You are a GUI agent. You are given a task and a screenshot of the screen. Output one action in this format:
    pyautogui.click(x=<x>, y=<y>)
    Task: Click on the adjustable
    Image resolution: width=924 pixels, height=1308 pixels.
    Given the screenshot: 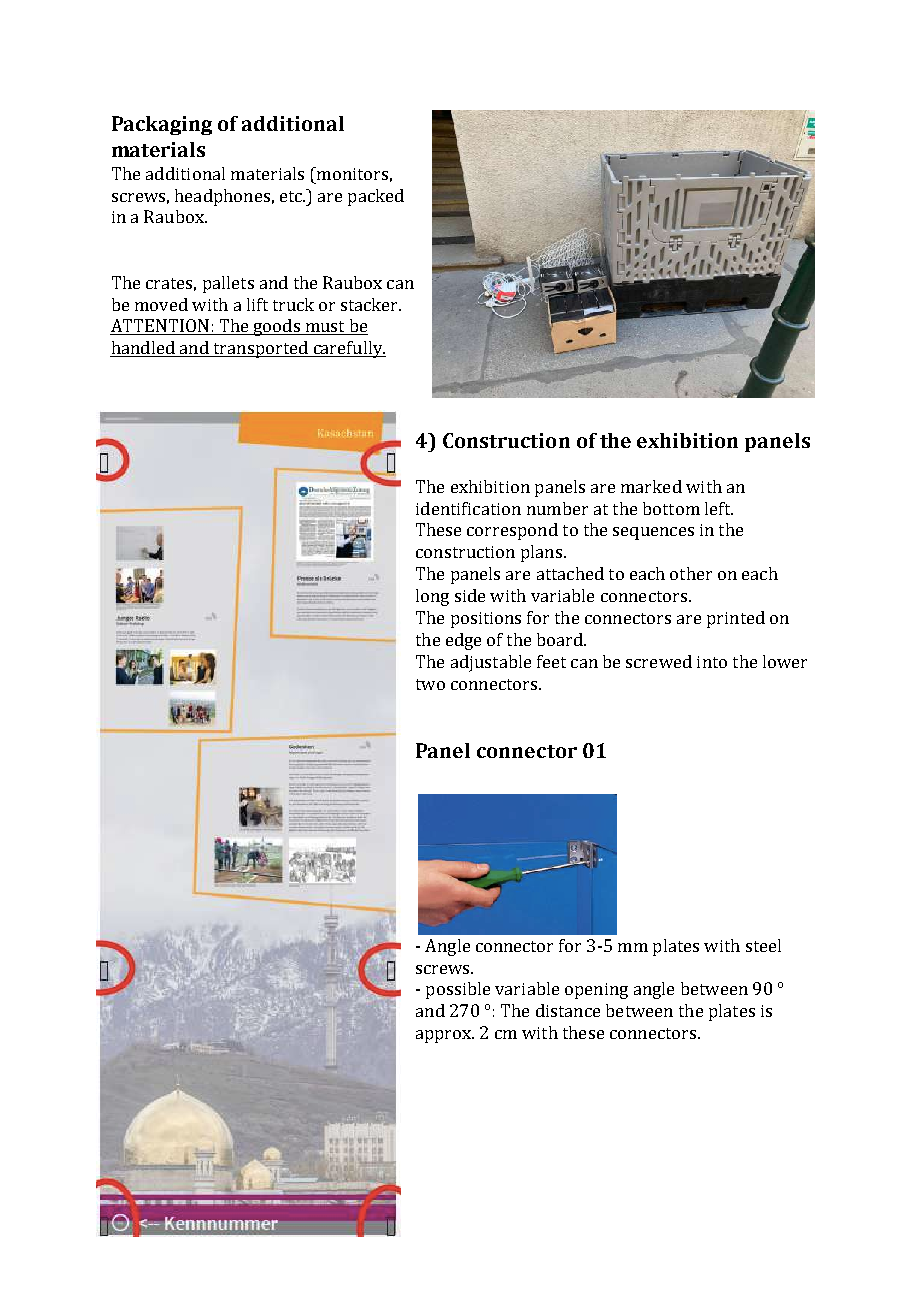 What is the action you would take?
    pyautogui.click(x=491, y=663)
